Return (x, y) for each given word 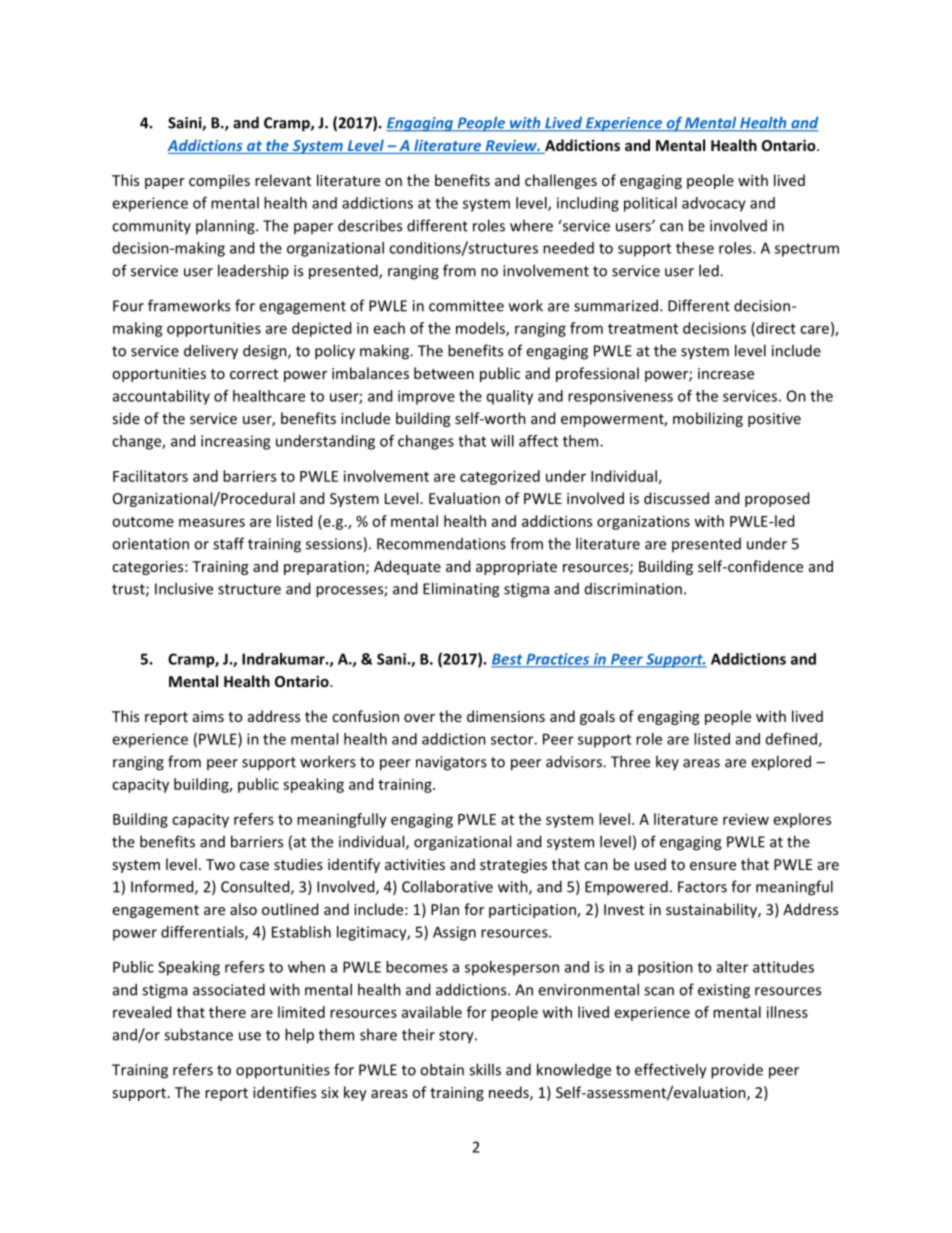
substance (198, 1034)
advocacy (714, 204)
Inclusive (184, 588)
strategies (513, 866)
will (502, 441)
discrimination (633, 589)
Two (220, 864)
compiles (219, 181)
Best (508, 660)
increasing (235, 442)
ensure (713, 866)
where (531, 225)
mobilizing (708, 419)
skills (485, 1069)
